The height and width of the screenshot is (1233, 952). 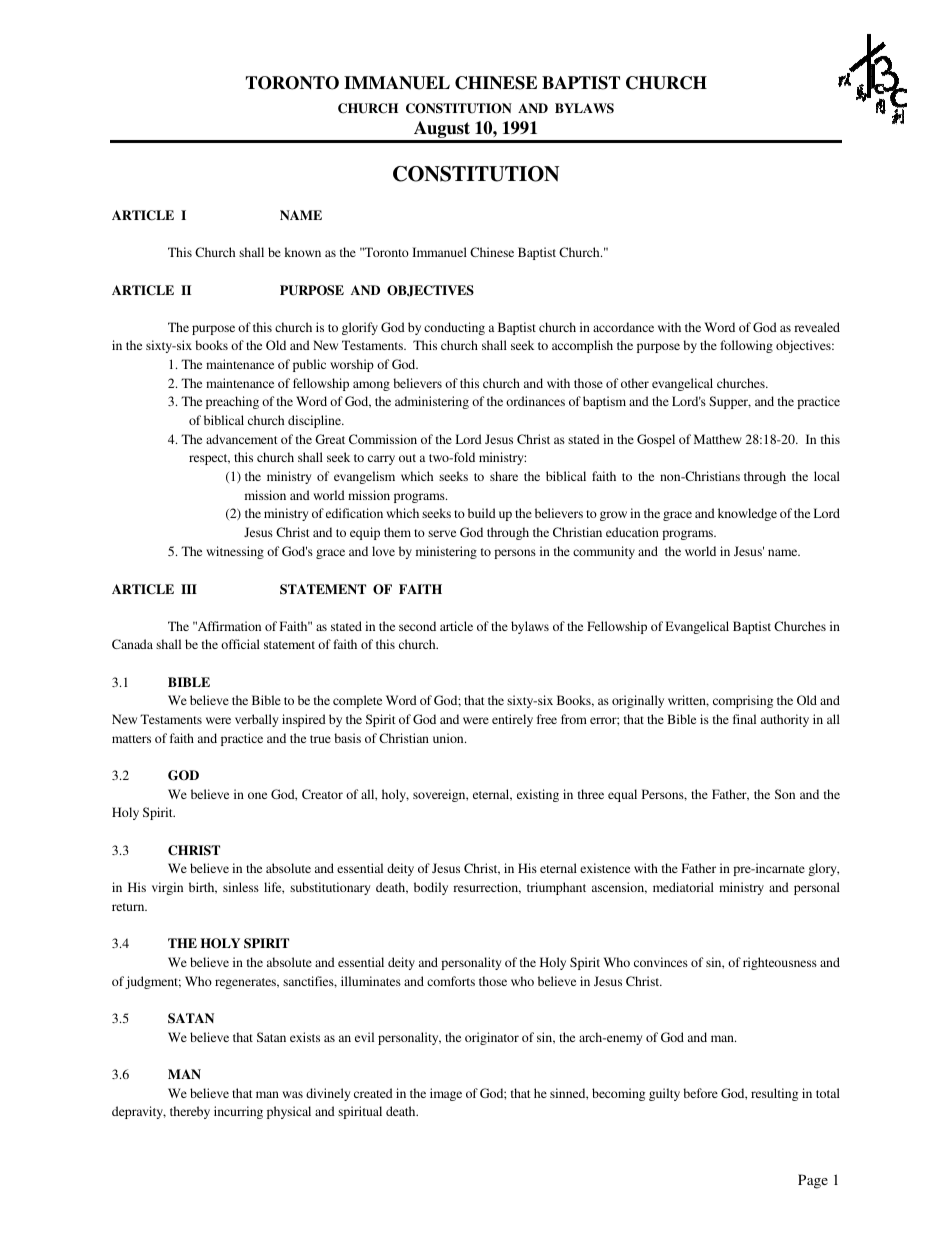 I want to click on following, so click(x=746, y=346).
